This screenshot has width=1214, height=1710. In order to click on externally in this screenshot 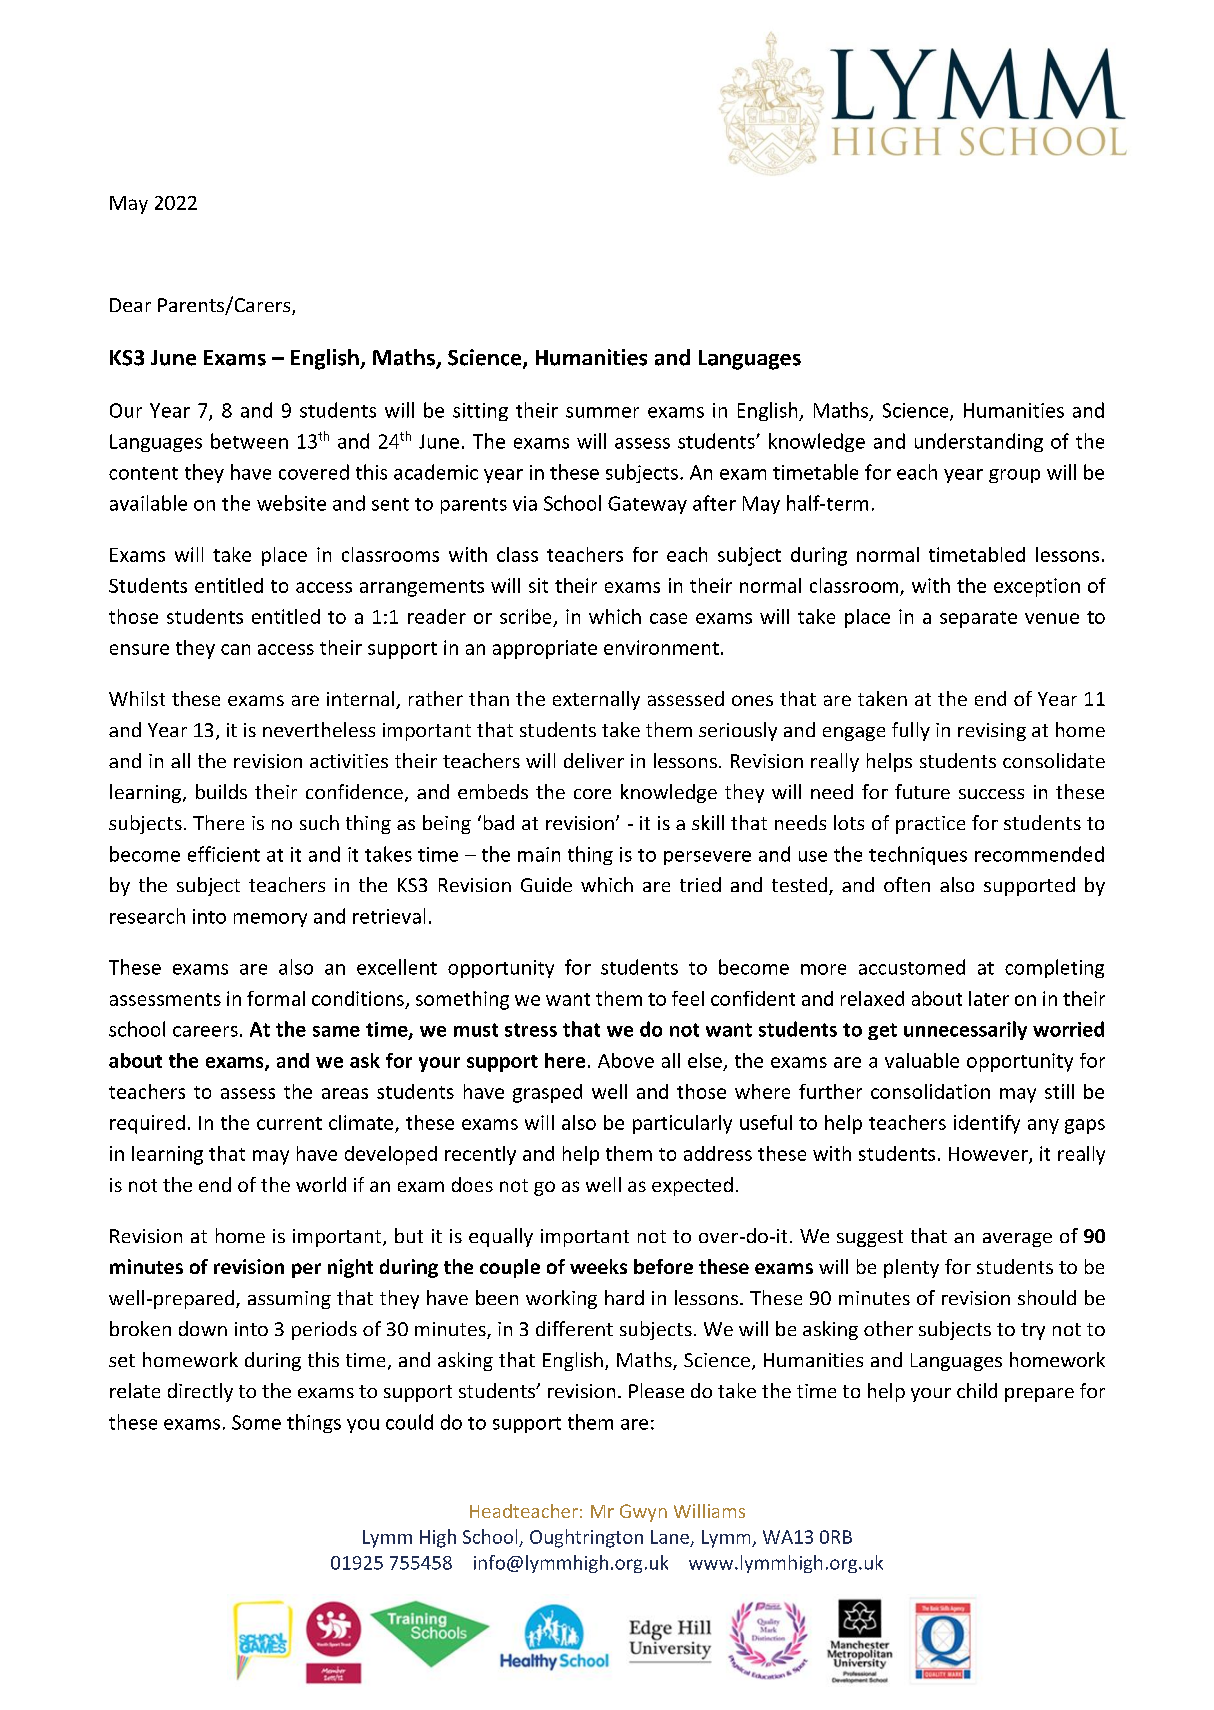, I will do `click(596, 700)`.
